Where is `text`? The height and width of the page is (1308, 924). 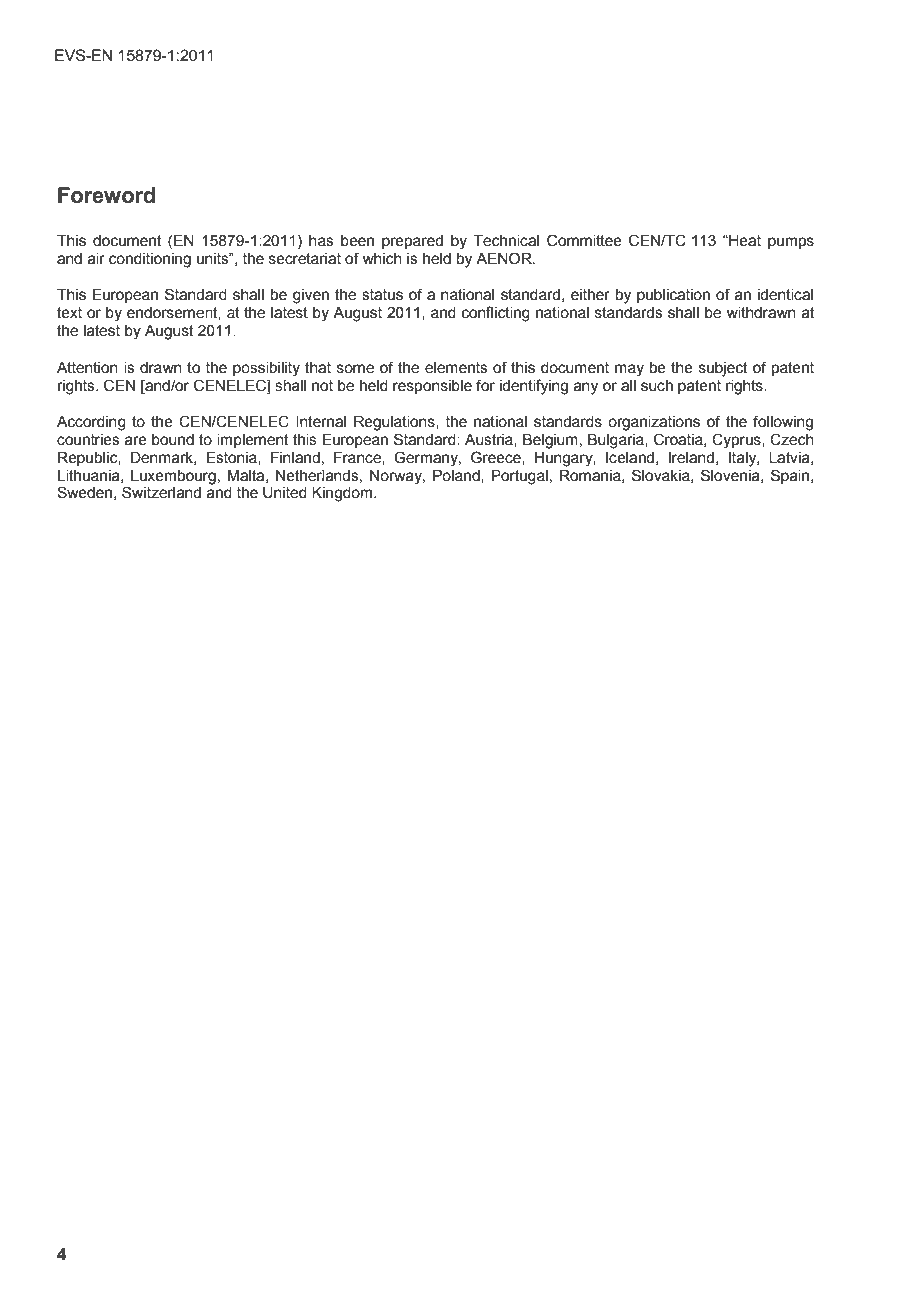 text is located at coordinates (69, 313).
